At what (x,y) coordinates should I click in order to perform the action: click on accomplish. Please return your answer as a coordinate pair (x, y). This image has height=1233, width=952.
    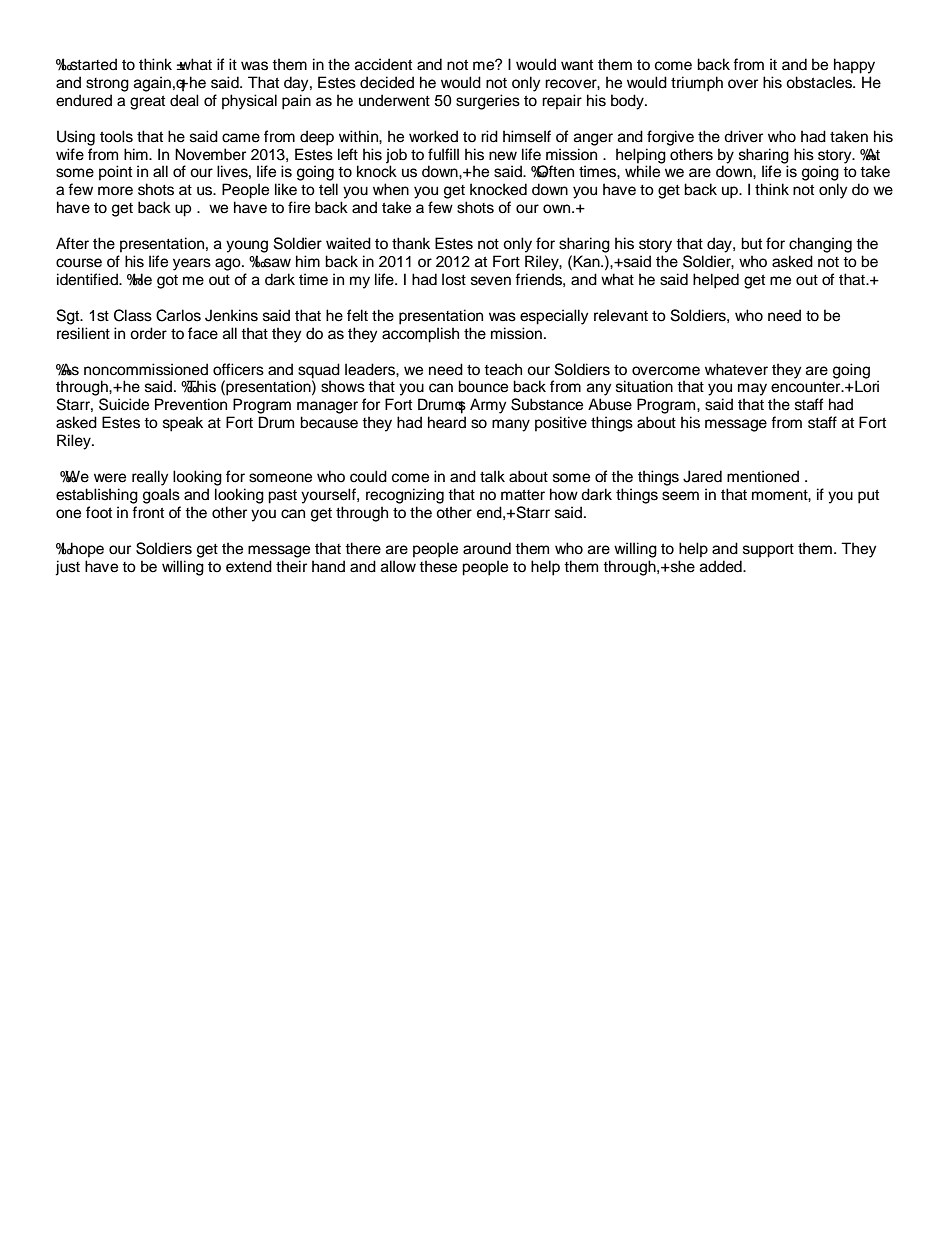
    Looking at the image, I should click on (420, 335).
